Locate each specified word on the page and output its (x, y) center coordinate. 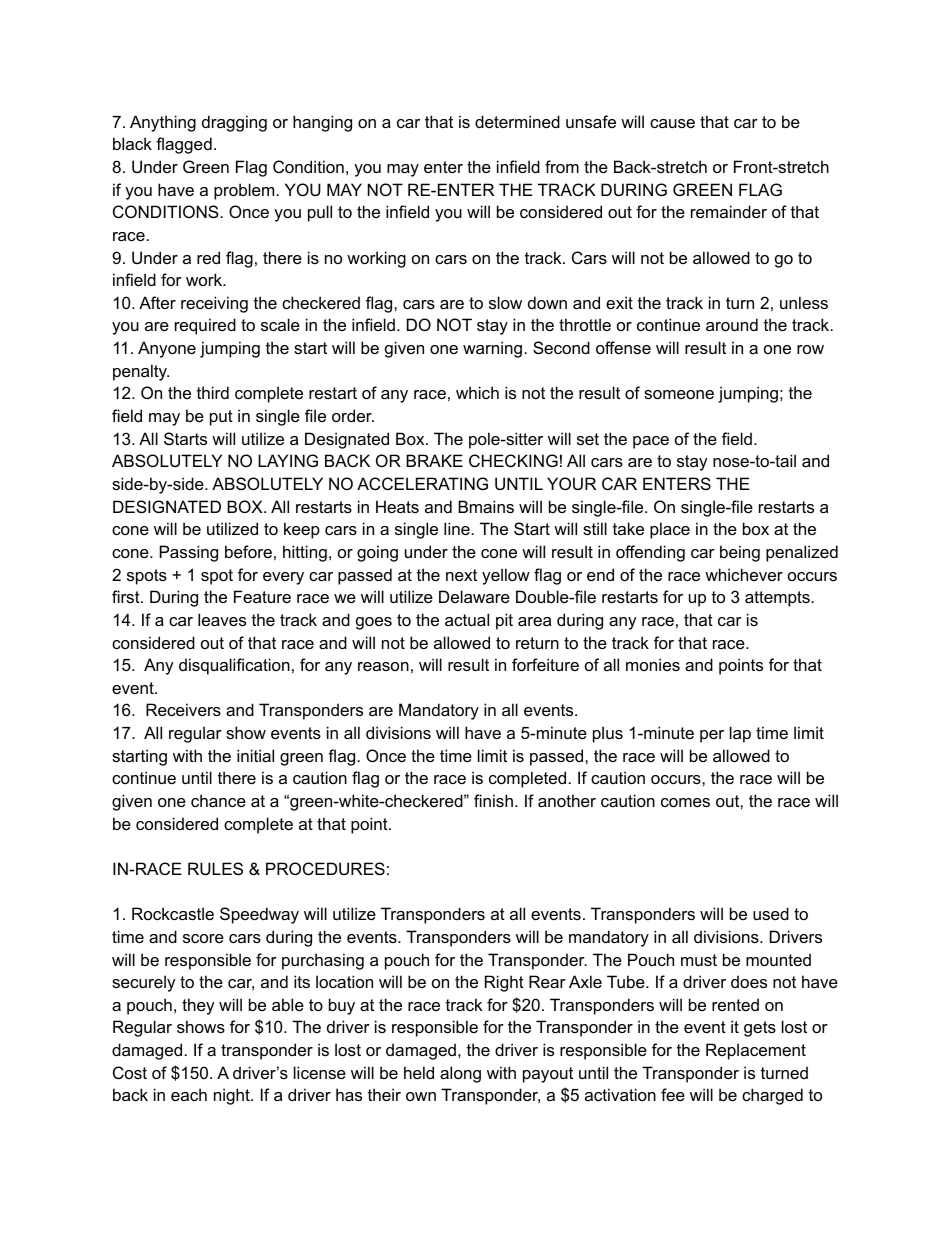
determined (517, 121)
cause (672, 123)
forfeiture (545, 664)
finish (493, 800)
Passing (189, 553)
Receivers (183, 709)
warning (492, 349)
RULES (215, 868)
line (457, 528)
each (189, 1094)
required (205, 326)
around (732, 324)
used (771, 913)
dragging (234, 123)
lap (740, 734)
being (740, 553)
